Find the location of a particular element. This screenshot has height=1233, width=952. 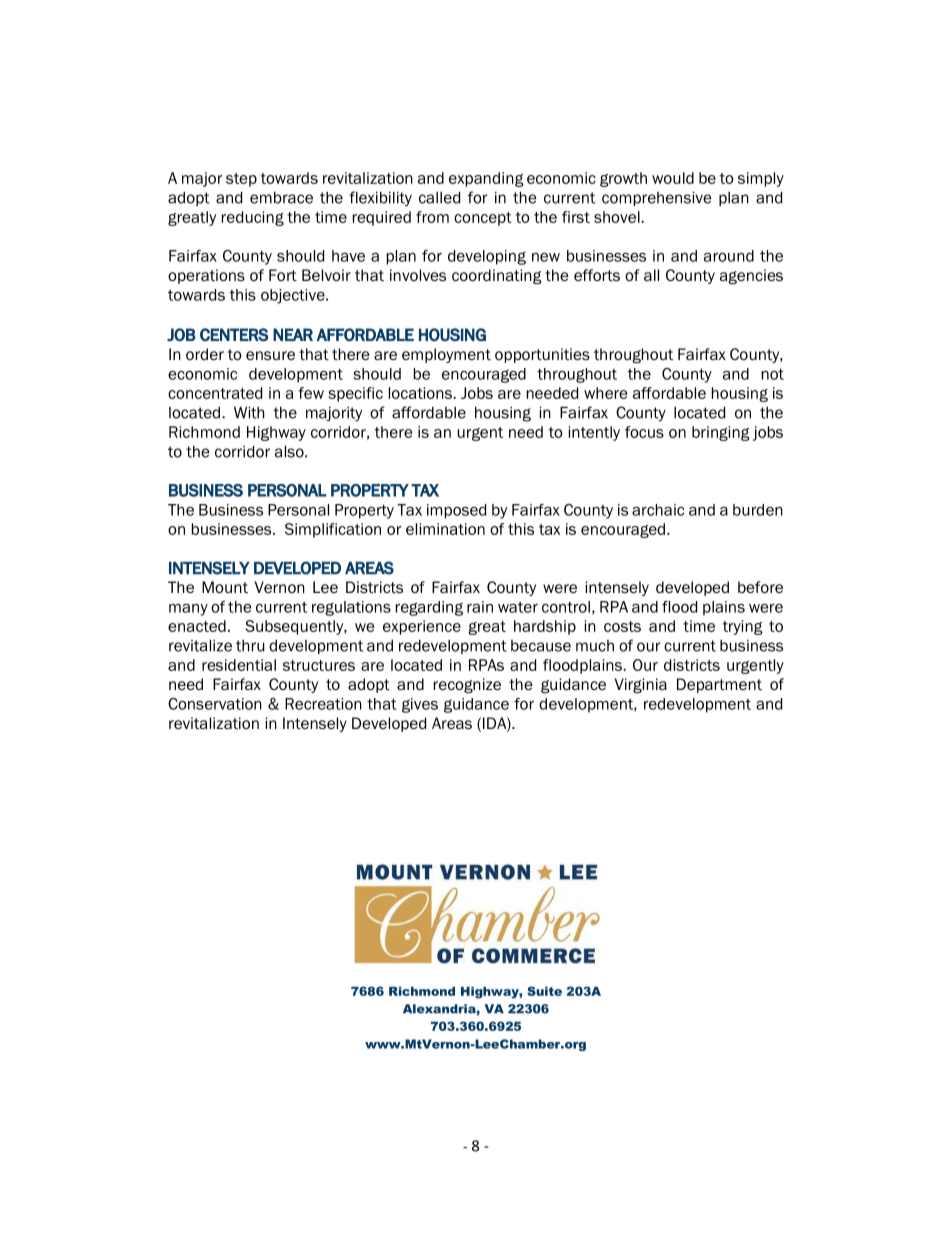

concept is located at coordinates (483, 219).
